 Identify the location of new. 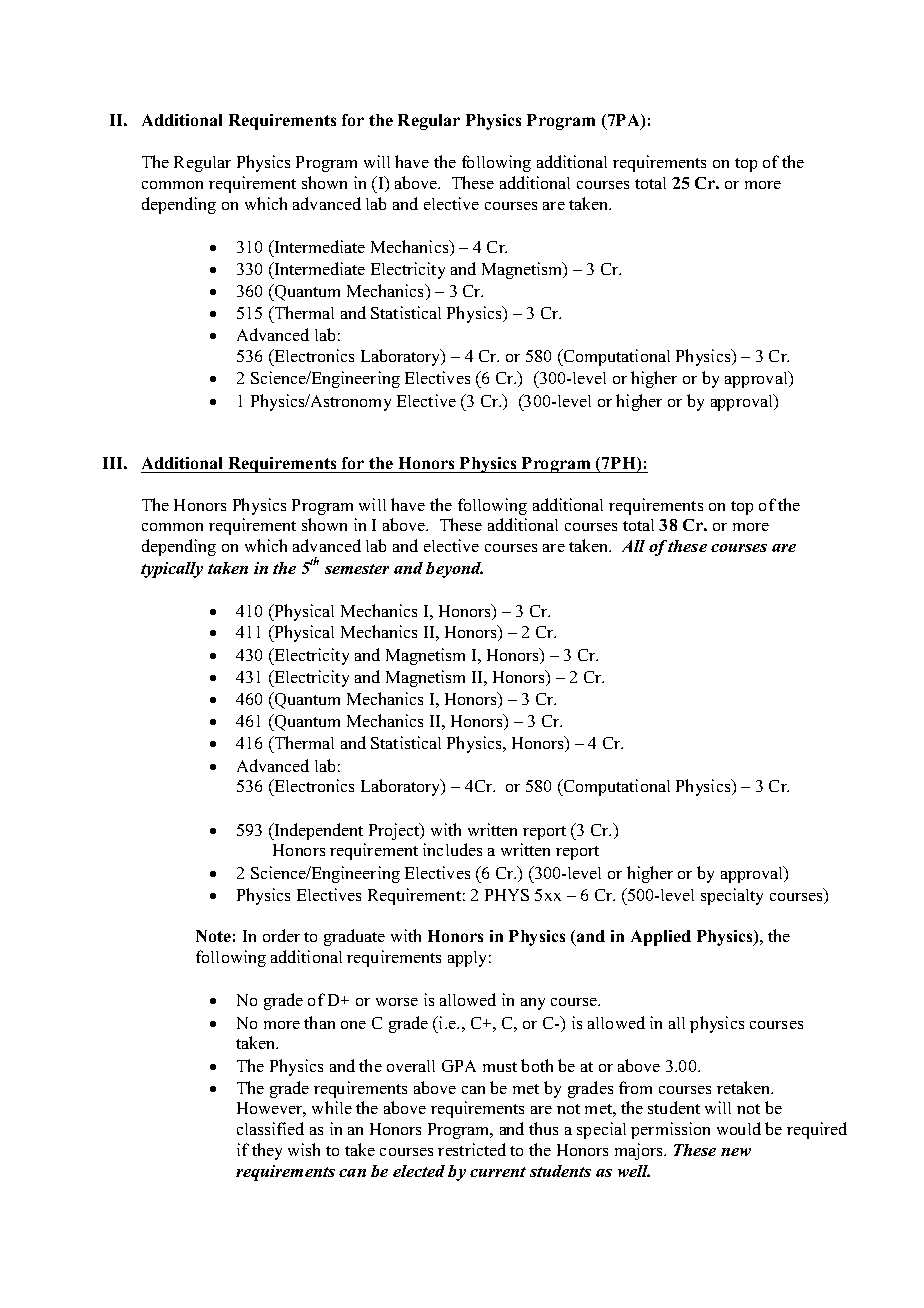
(736, 1152).
